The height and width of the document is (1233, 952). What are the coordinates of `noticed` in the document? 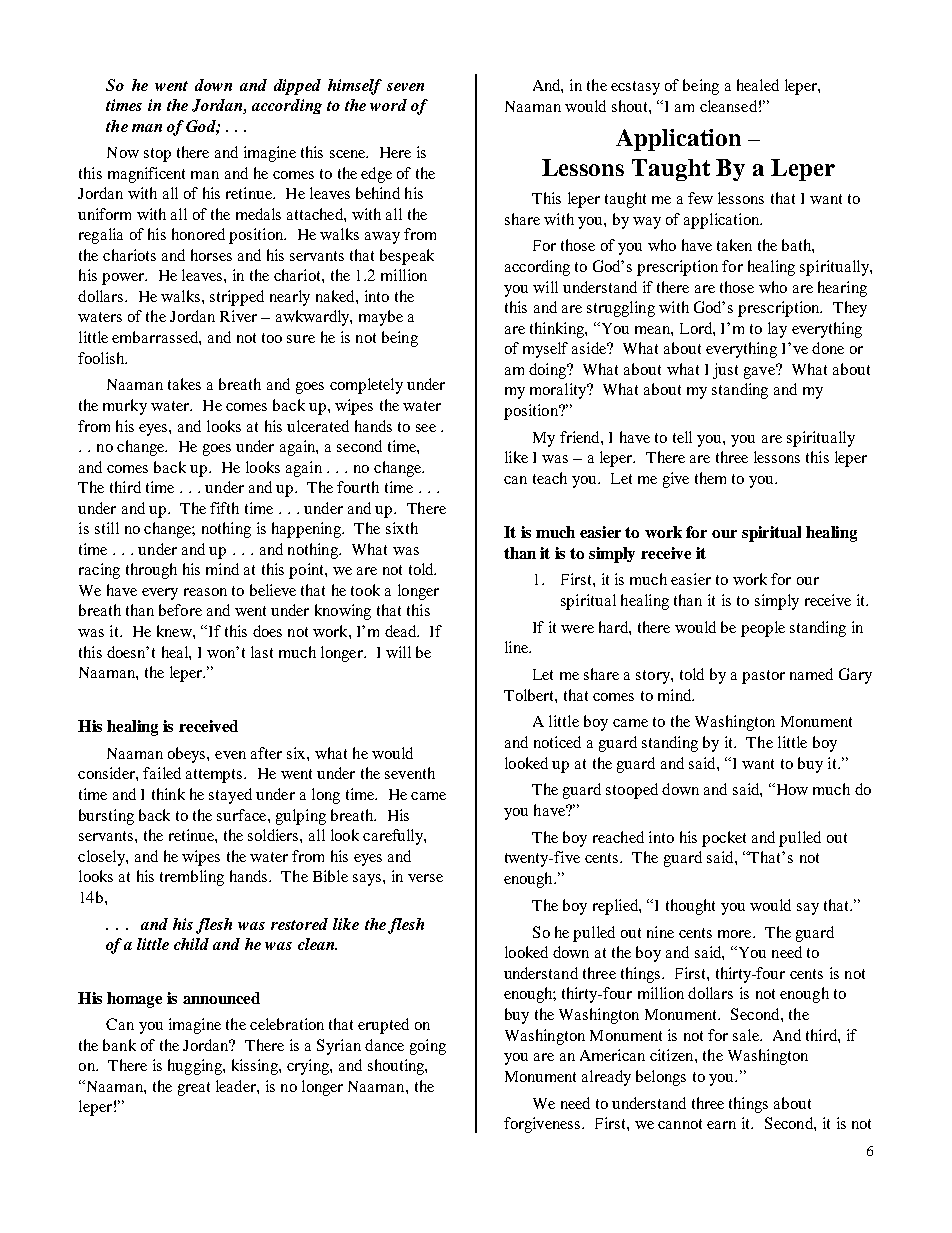 It's located at (557, 742).
